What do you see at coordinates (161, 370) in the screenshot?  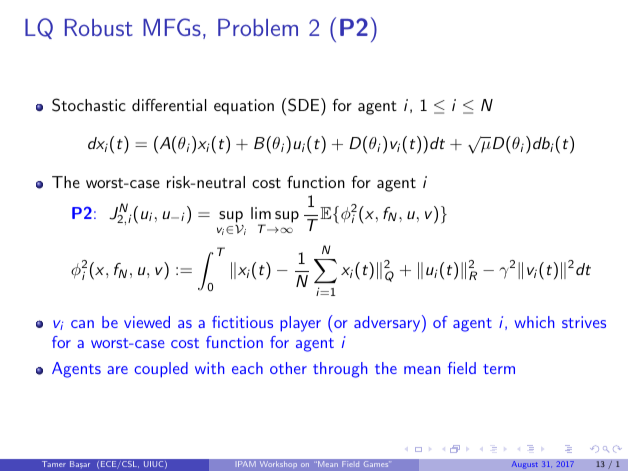 I see `coupled` at bounding box center [161, 370].
